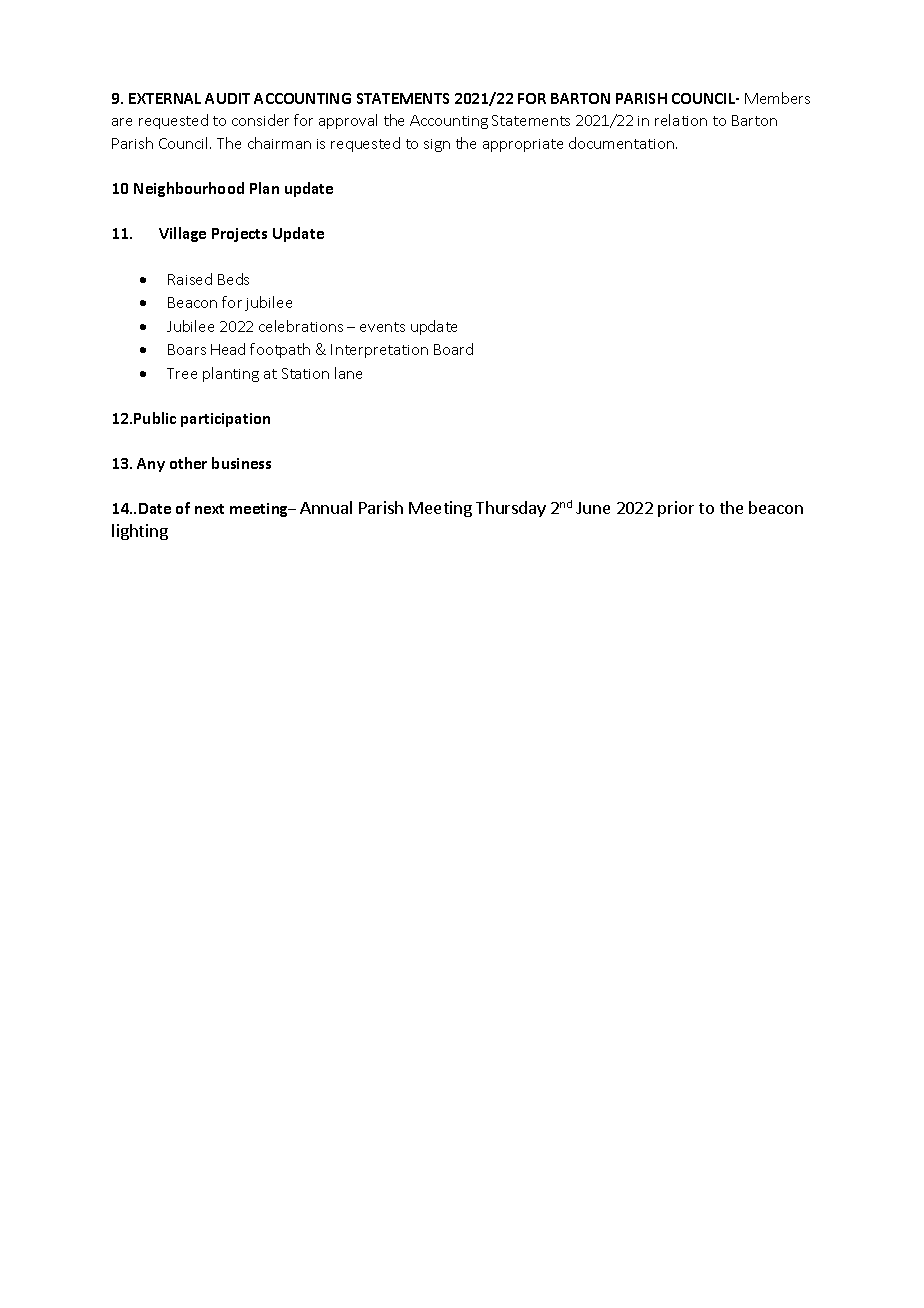  What do you see at coordinates (348, 373) in the screenshot?
I see `lane` at bounding box center [348, 373].
